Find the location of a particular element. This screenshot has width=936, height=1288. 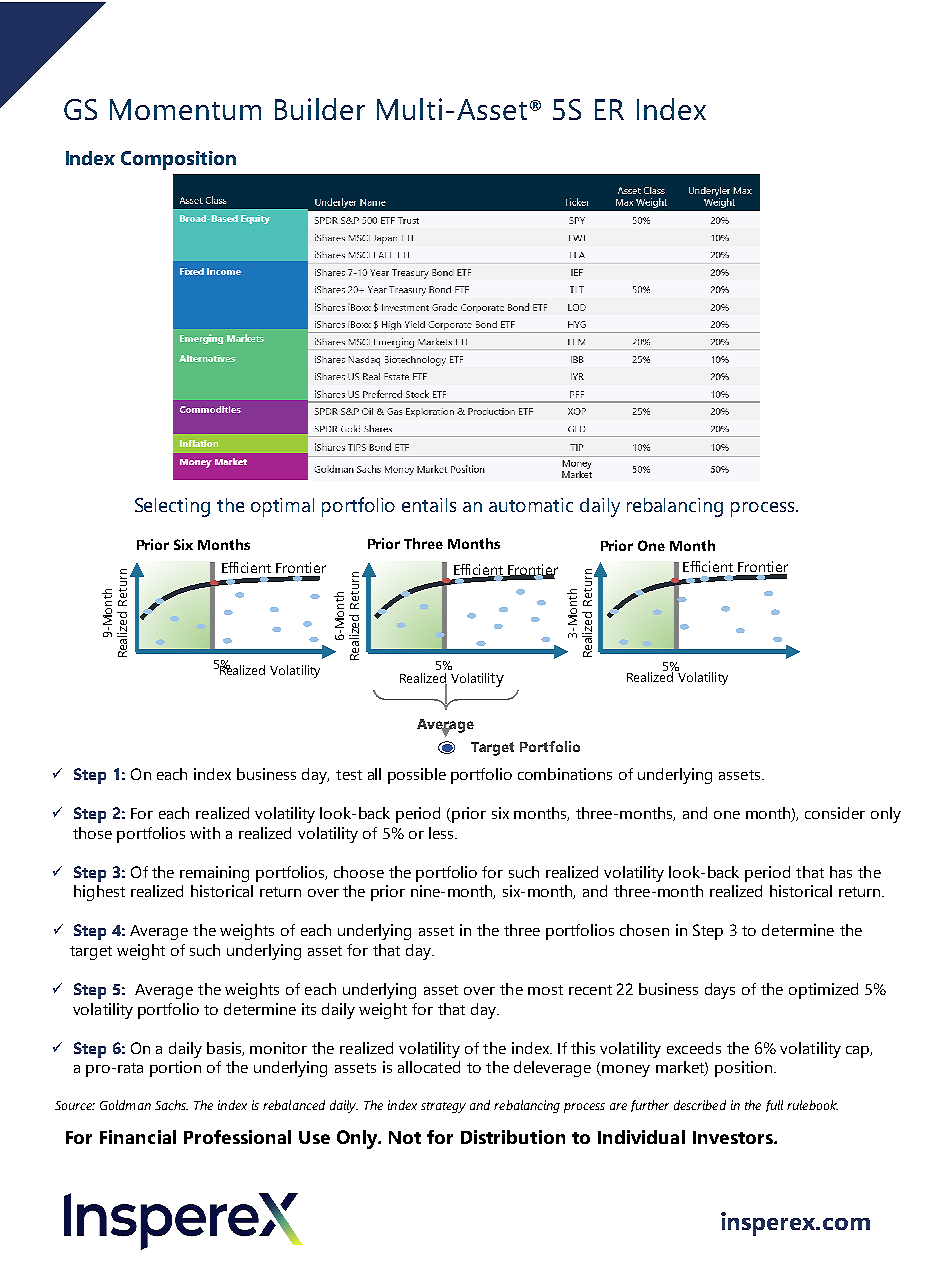

strategy is located at coordinates (443, 1107).
